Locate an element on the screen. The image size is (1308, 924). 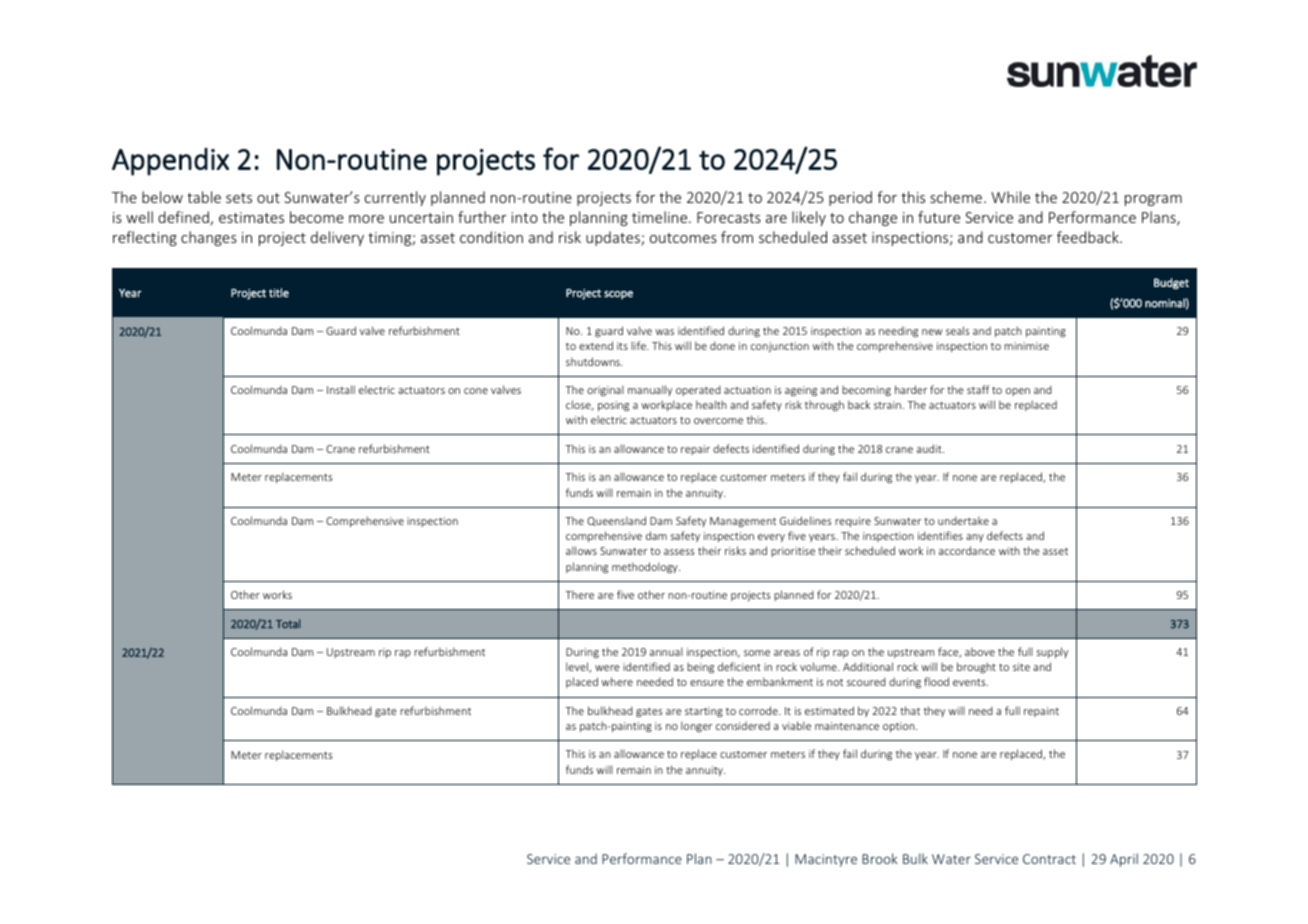
title is located at coordinates (279, 293).
